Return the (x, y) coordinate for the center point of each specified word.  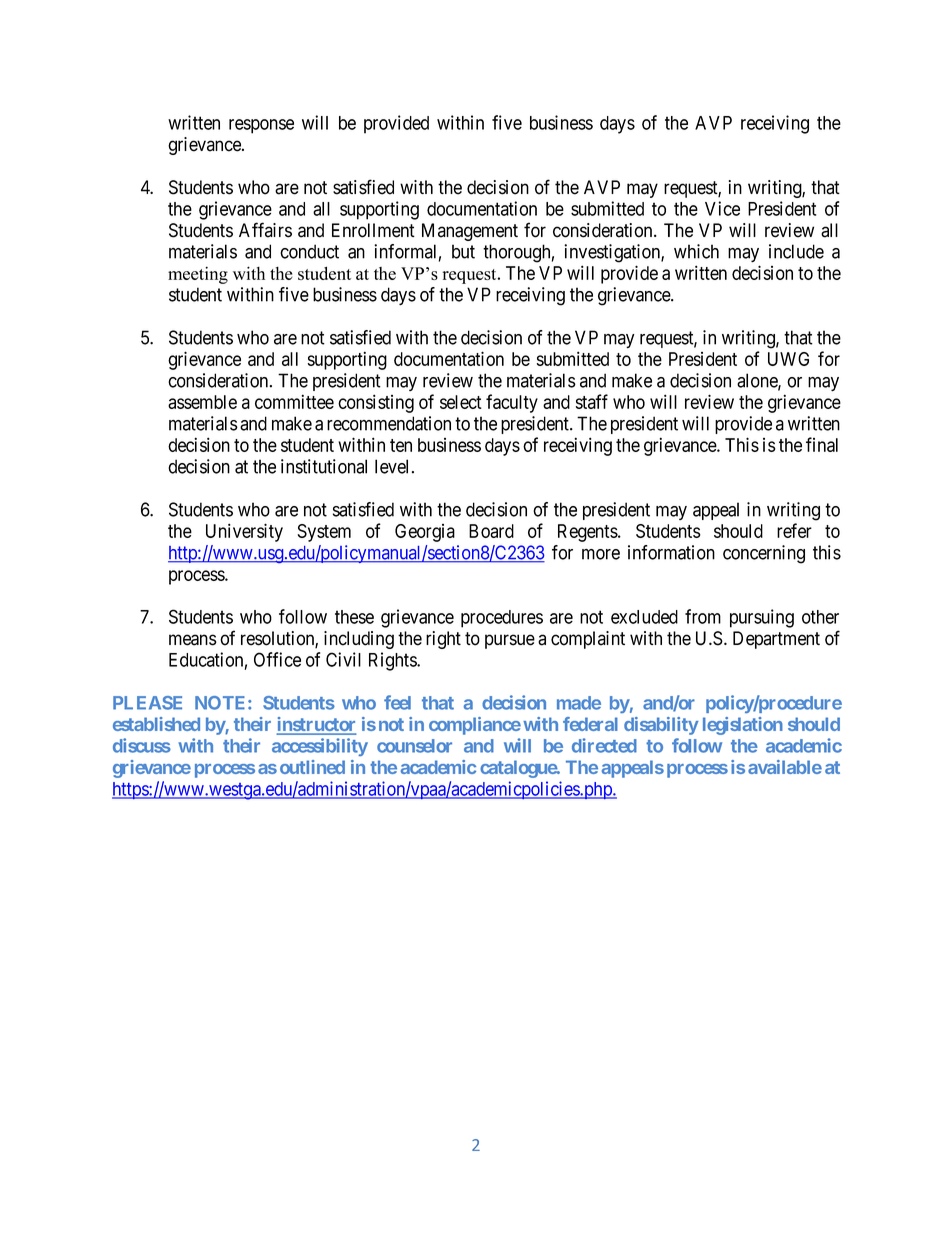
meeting (198, 275)
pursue (510, 641)
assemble (202, 402)
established (156, 724)
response (261, 126)
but (463, 251)
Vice (722, 208)
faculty (512, 403)
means (193, 640)
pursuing (762, 618)
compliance (475, 726)
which (696, 251)
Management (470, 232)
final (822, 444)
